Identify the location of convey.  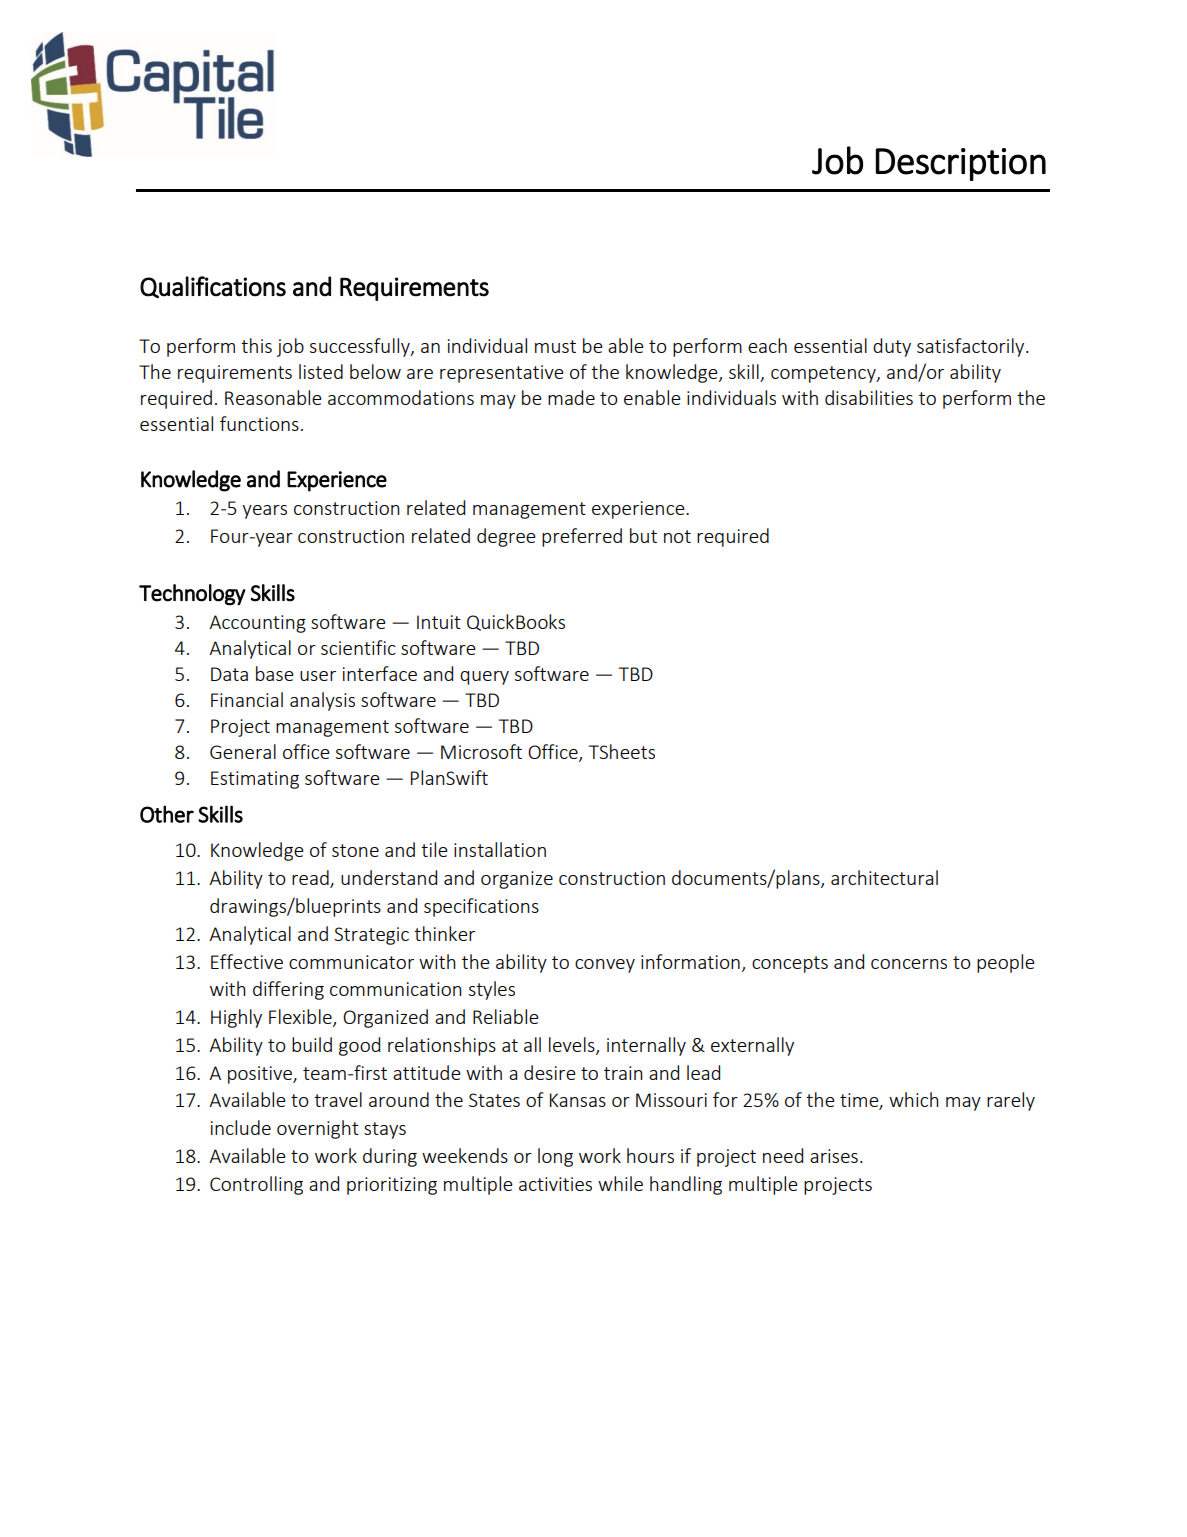
(605, 966).
